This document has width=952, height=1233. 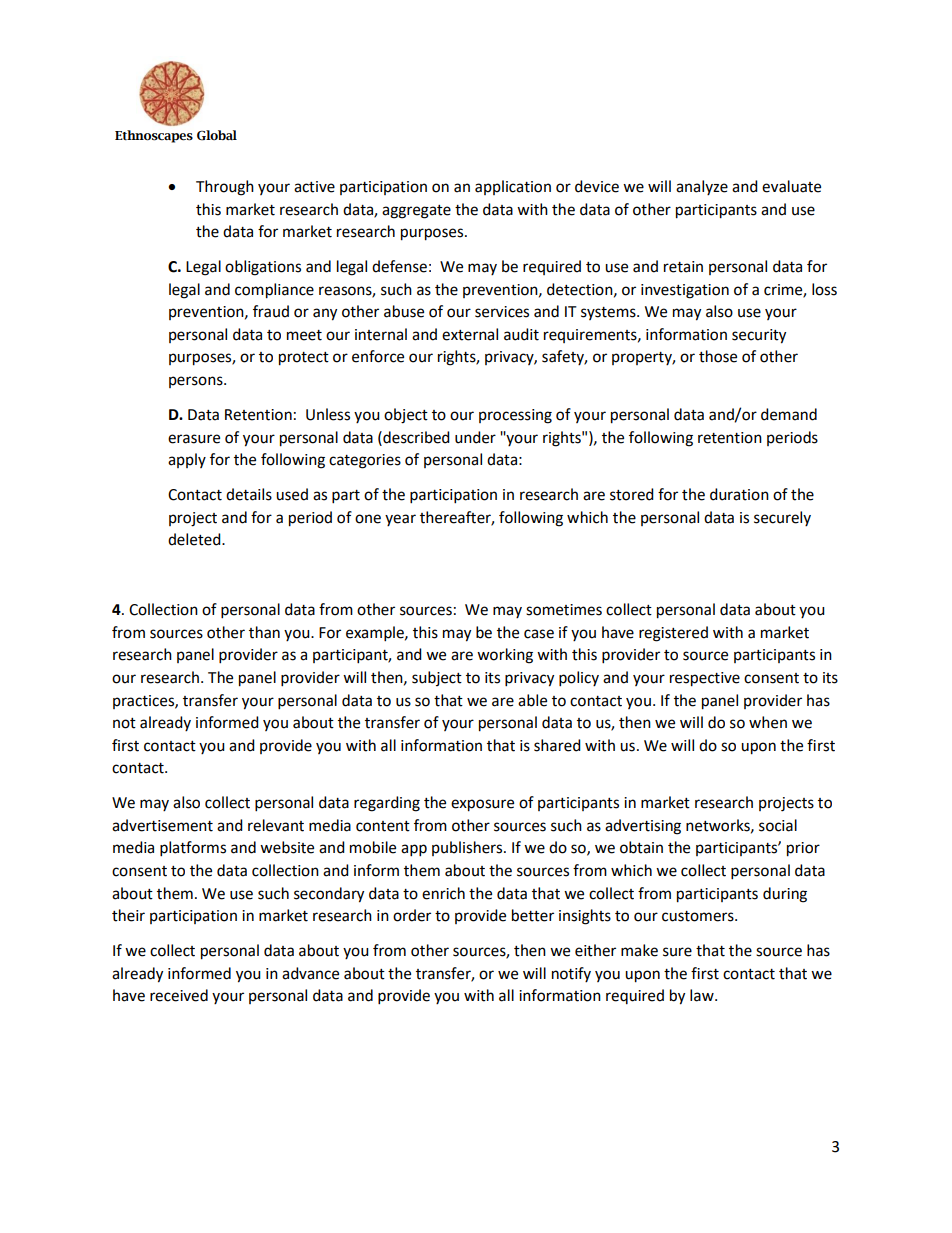 What do you see at coordinates (217, 135) in the document?
I see `Global` at bounding box center [217, 135].
